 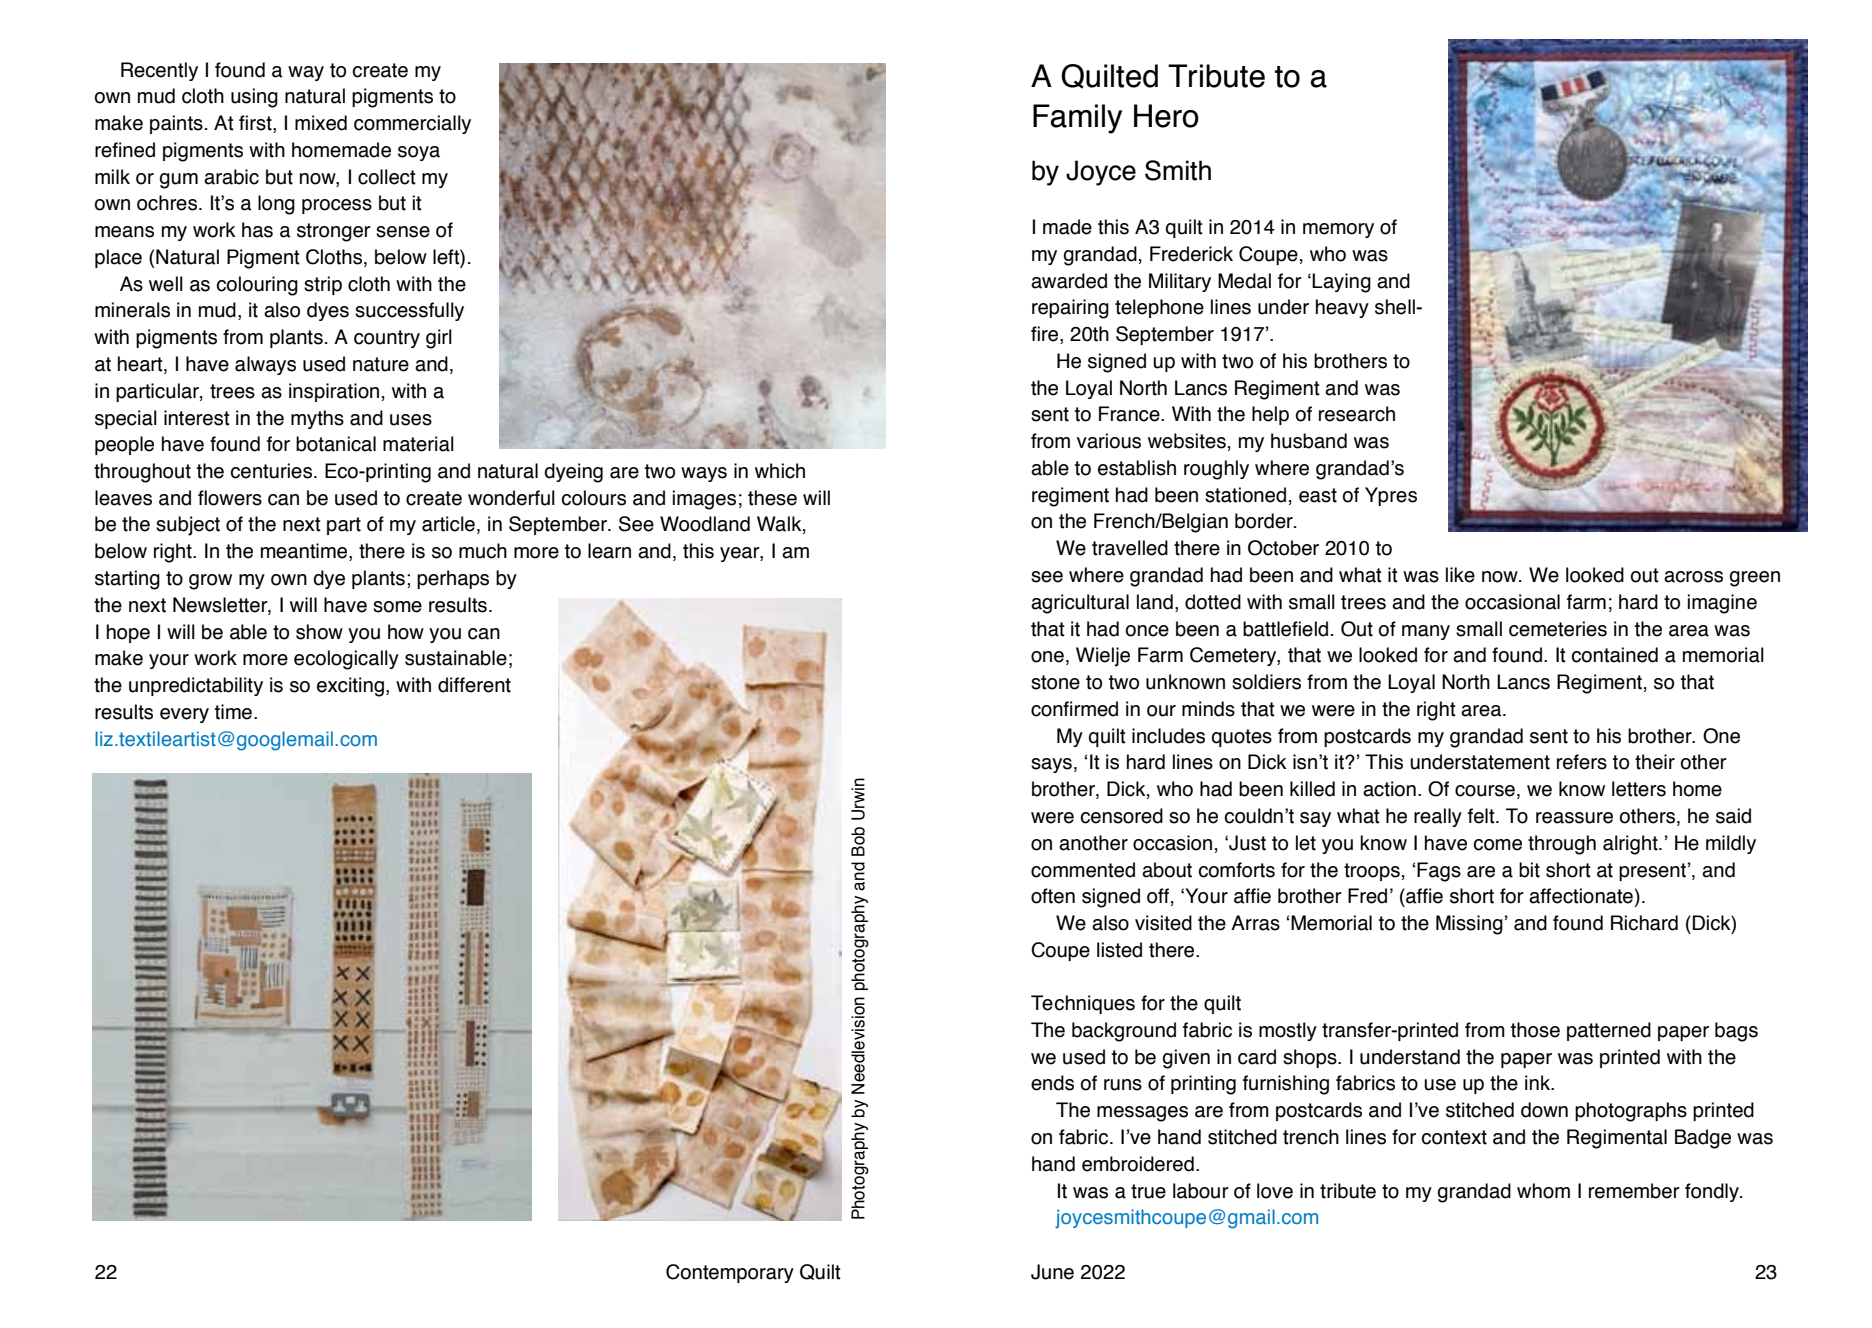 I want to click on whom, so click(x=1543, y=1191).
